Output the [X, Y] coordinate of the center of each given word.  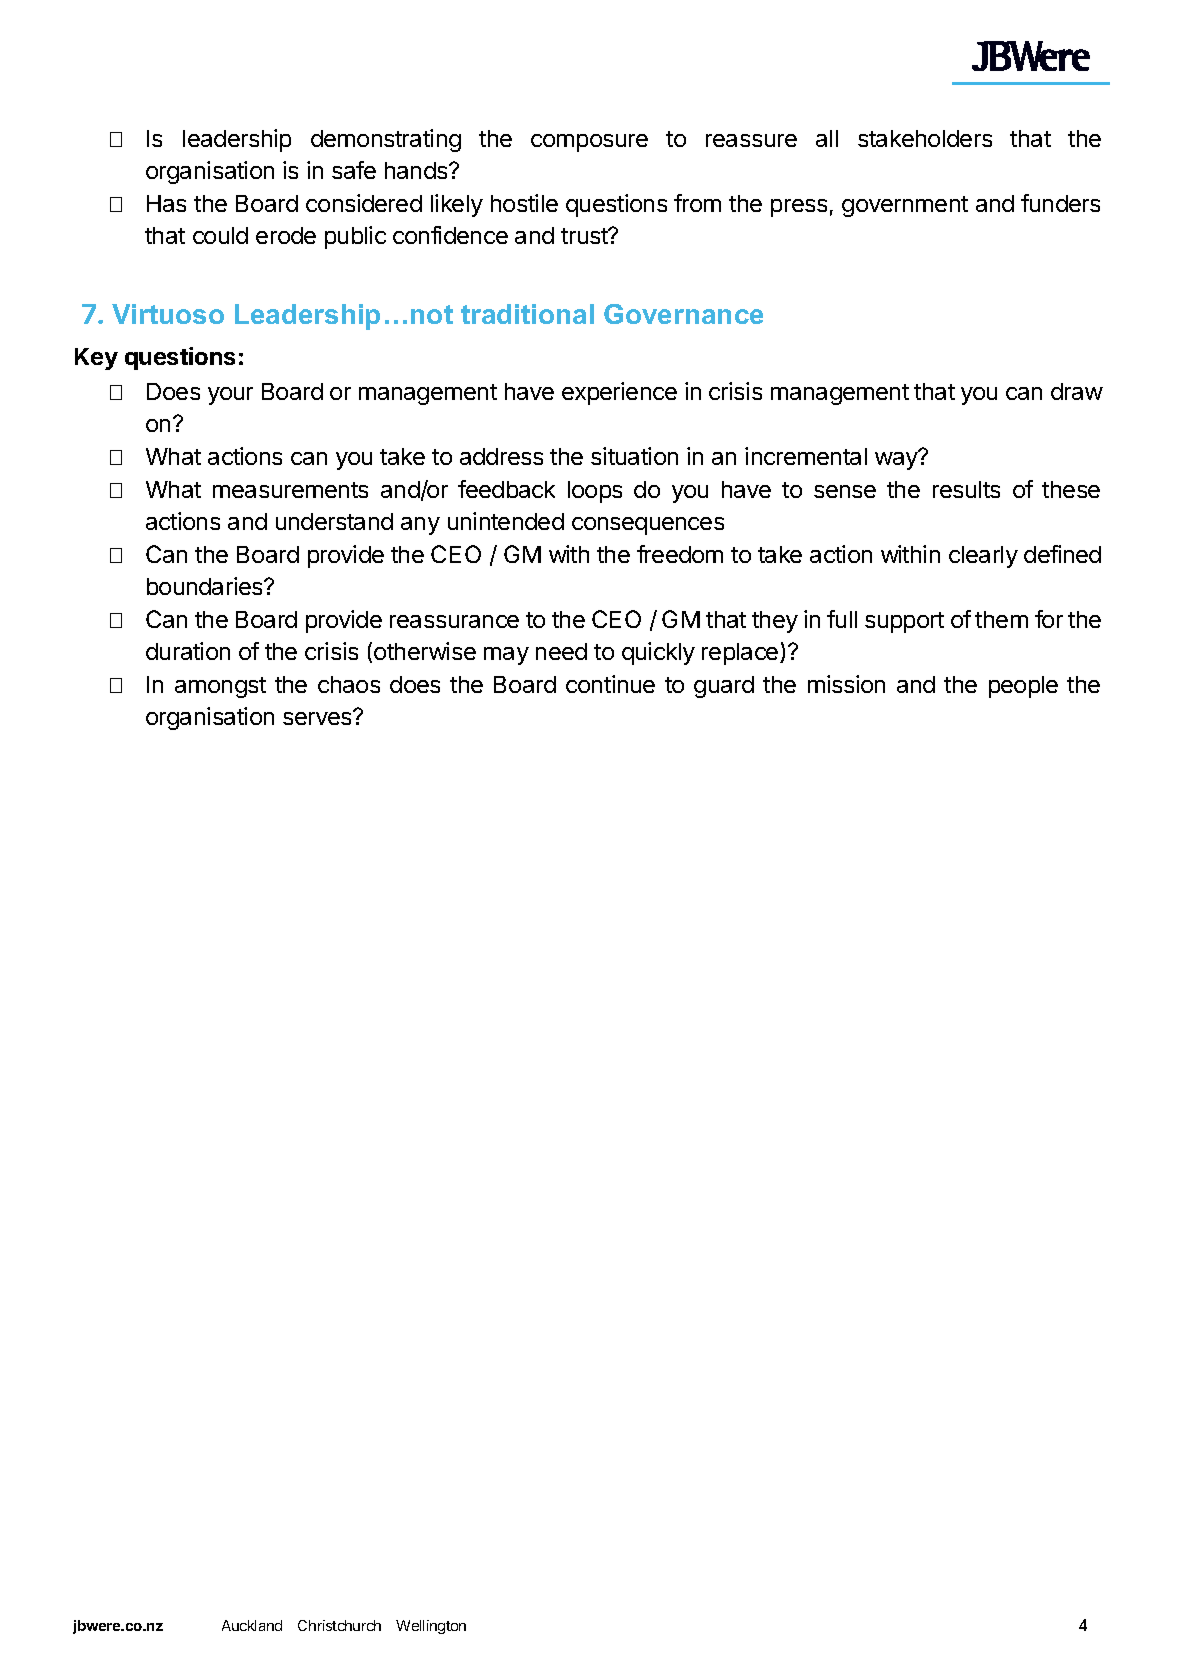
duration [188, 651]
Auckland [252, 1625]
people [1023, 687]
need [561, 651]
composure [589, 143]
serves [318, 717]
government [905, 206]
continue [610, 684]
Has [166, 203]
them [1001, 619]
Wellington [431, 1627]
